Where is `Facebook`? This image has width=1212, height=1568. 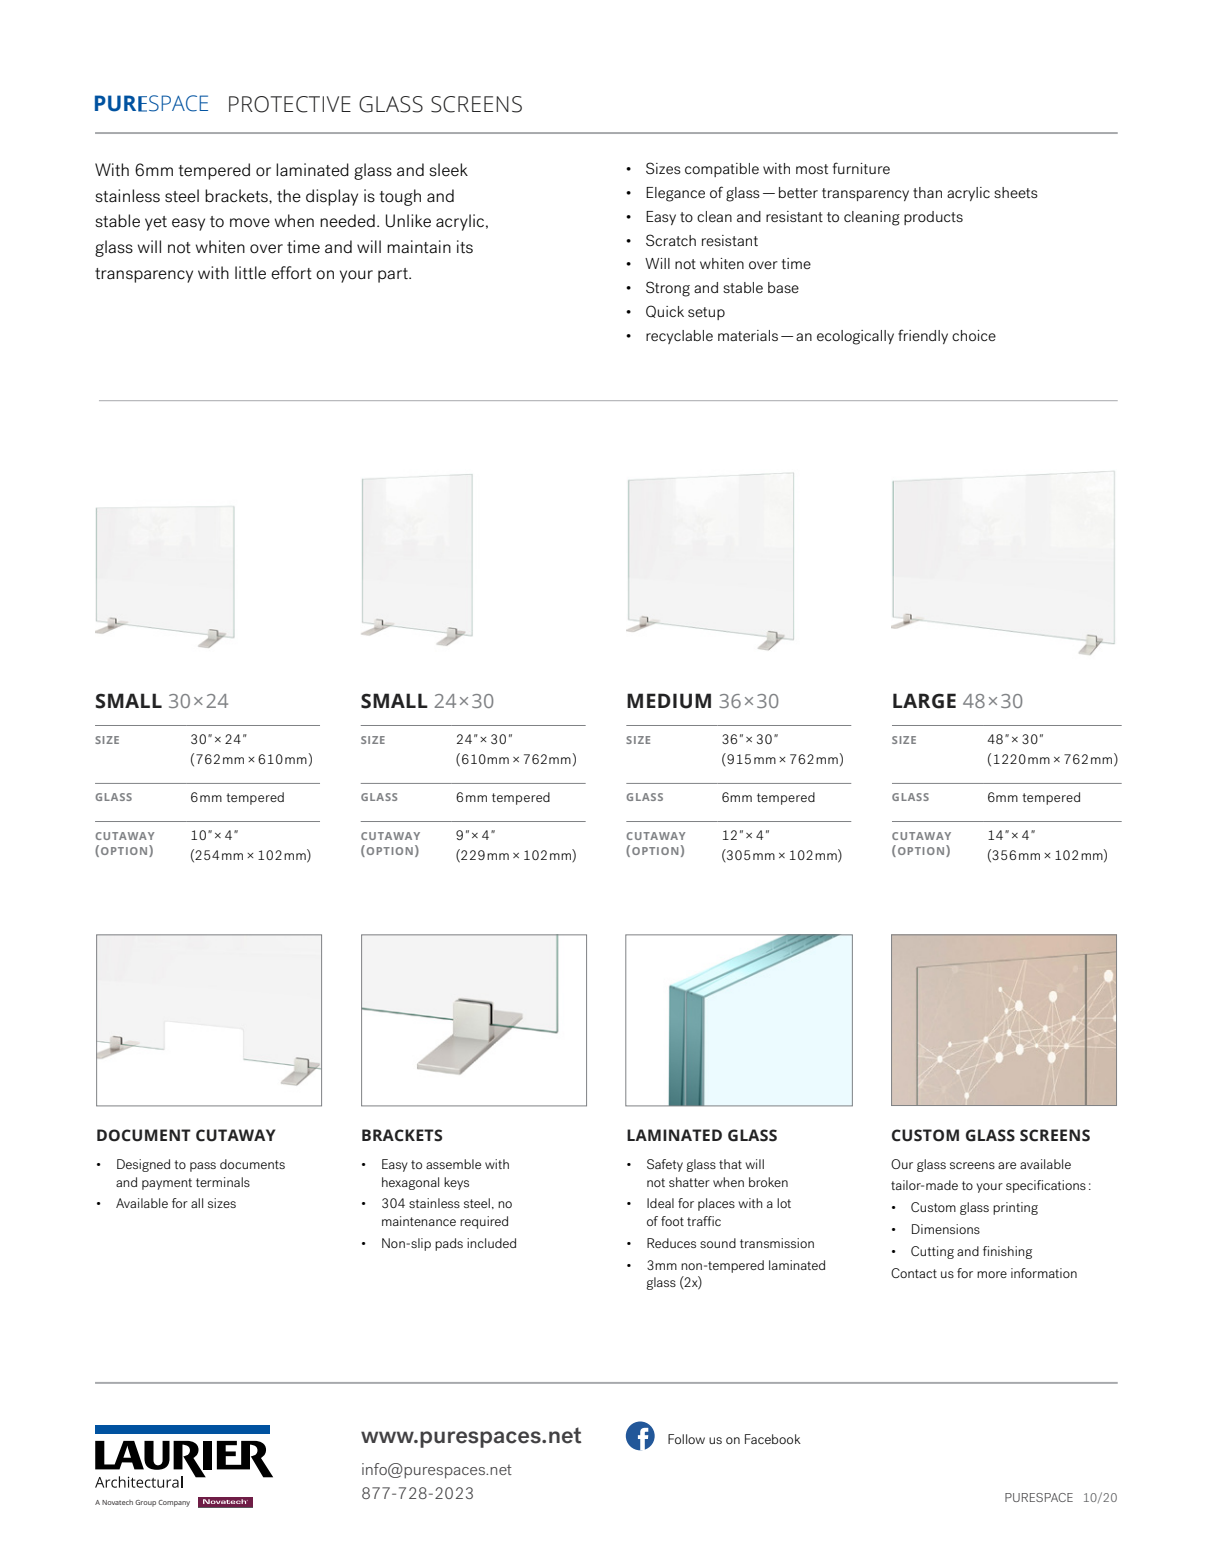
Facebook is located at coordinates (773, 1439).
